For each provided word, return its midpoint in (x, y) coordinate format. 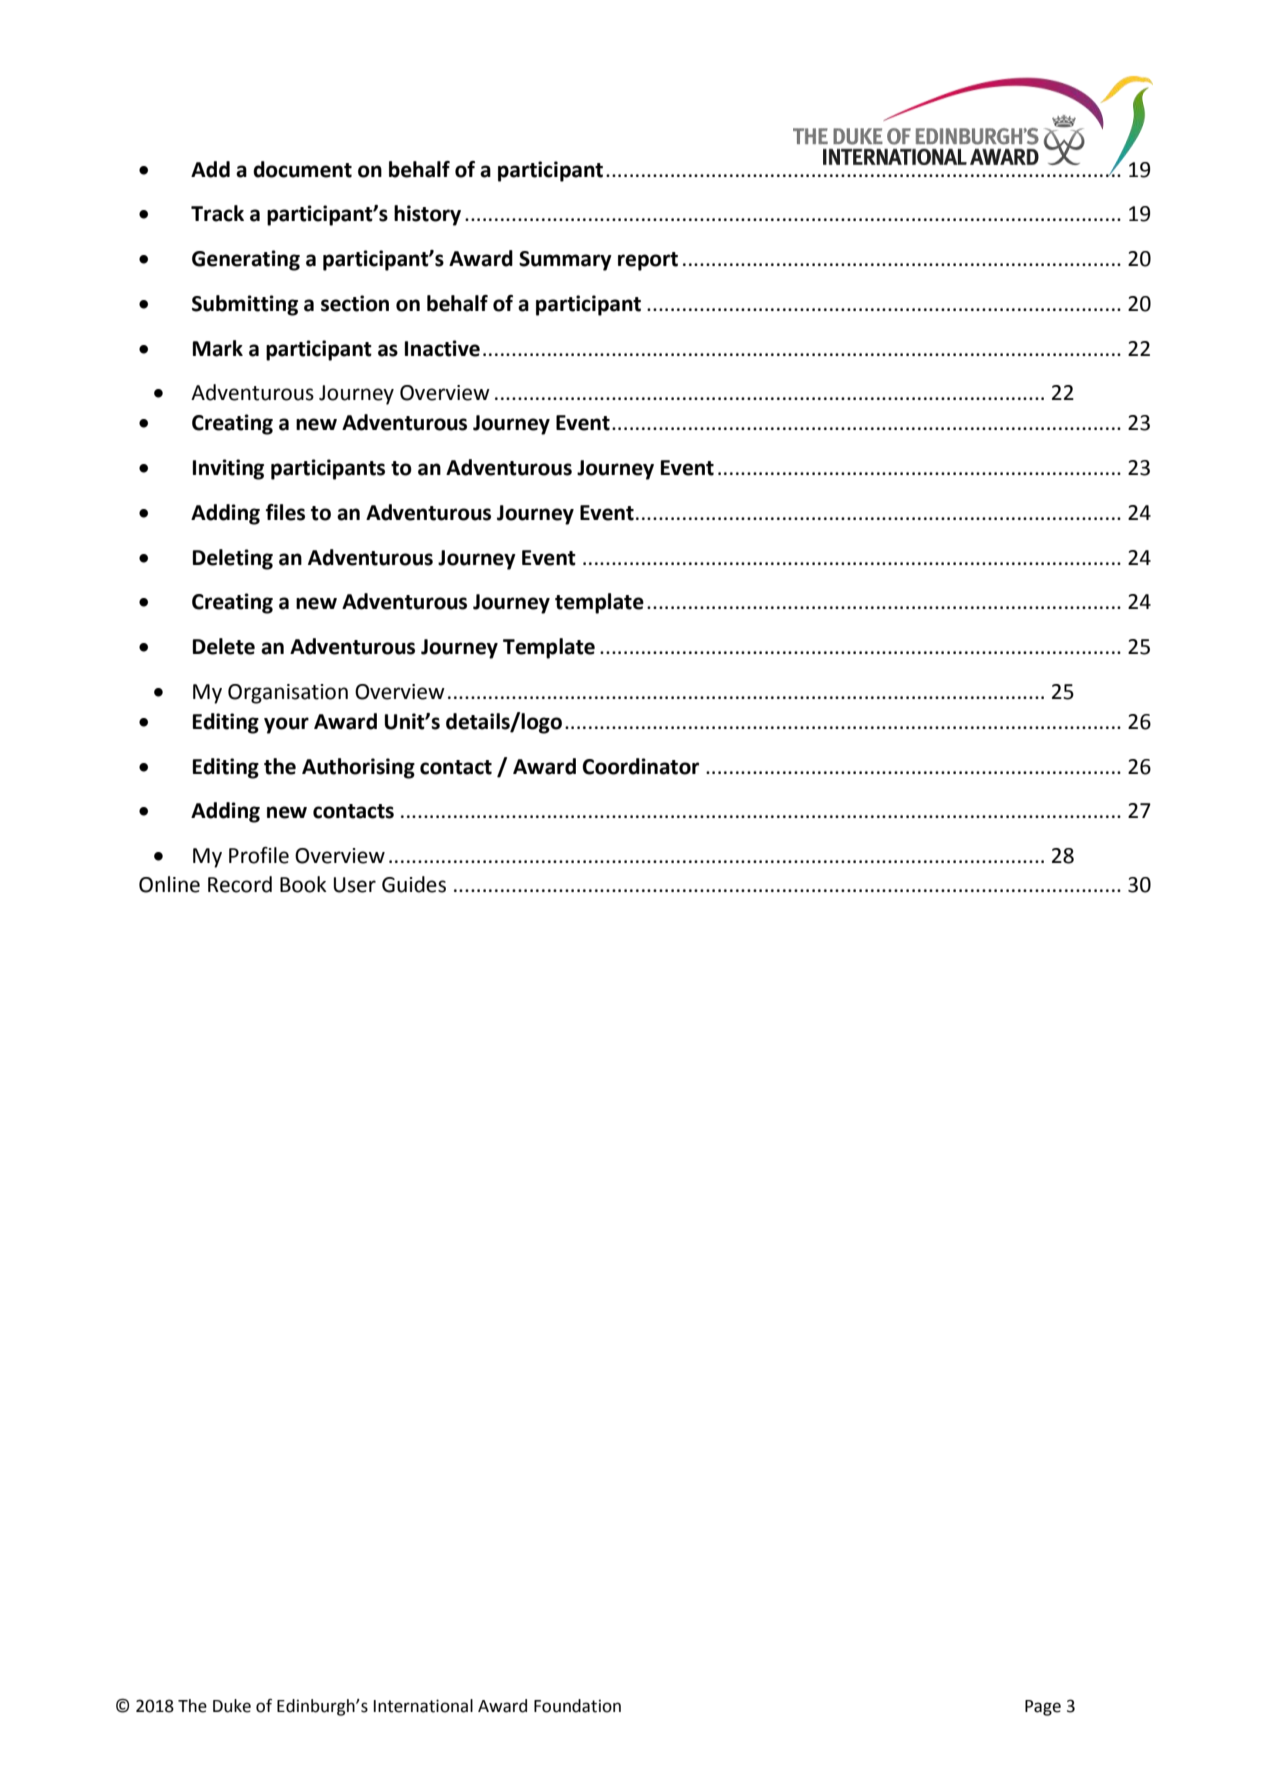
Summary (565, 261)
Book (303, 884)
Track (217, 213)
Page (1043, 1708)
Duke (232, 1706)
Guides (414, 884)
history (427, 215)
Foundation (577, 1706)
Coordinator (640, 766)
